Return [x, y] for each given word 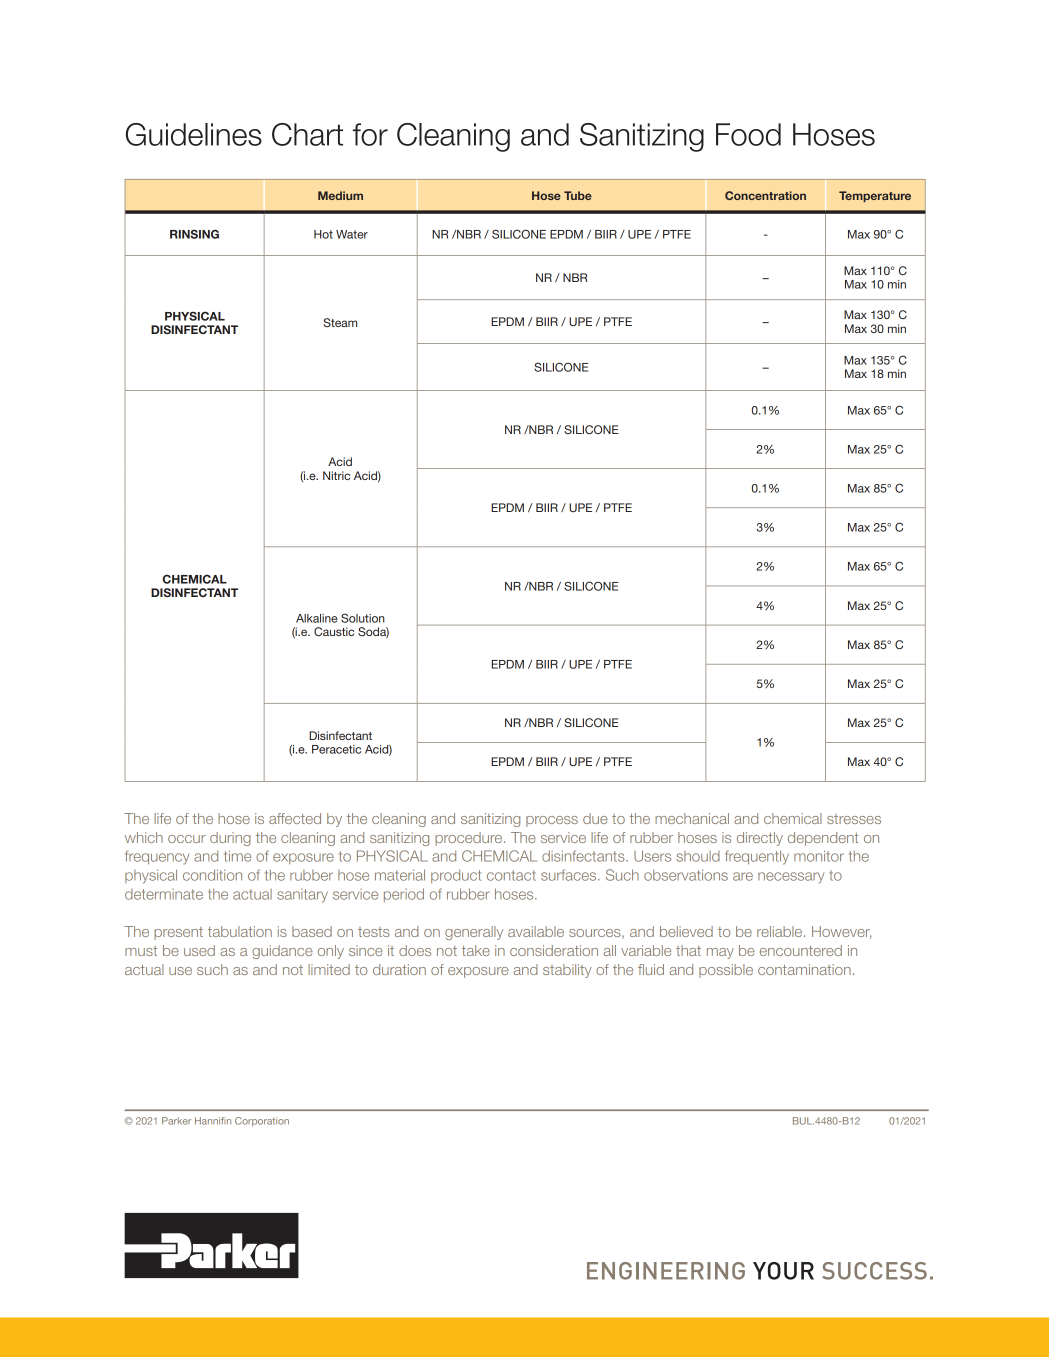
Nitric [336, 475]
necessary [791, 878]
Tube [578, 195]
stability [567, 971]
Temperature [875, 196]
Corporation [262, 1122]
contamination [804, 969]
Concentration [765, 195]
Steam [340, 322]
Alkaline [317, 618]
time [237, 856]
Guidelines [194, 134]
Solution [363, 618]
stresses [854, 819]
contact [511, 875]
